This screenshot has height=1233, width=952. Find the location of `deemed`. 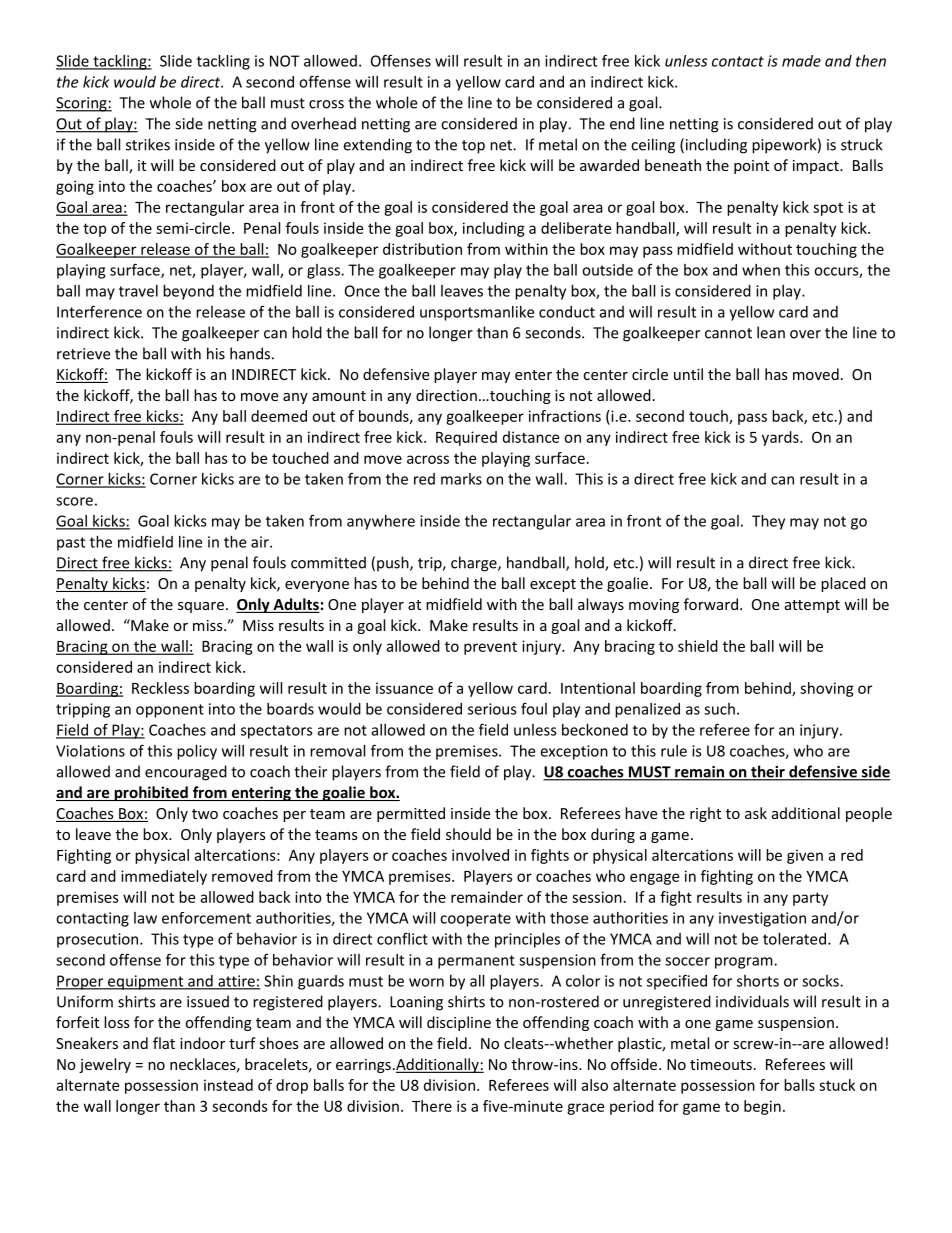

deemed is located at coordinates (279, 416).
